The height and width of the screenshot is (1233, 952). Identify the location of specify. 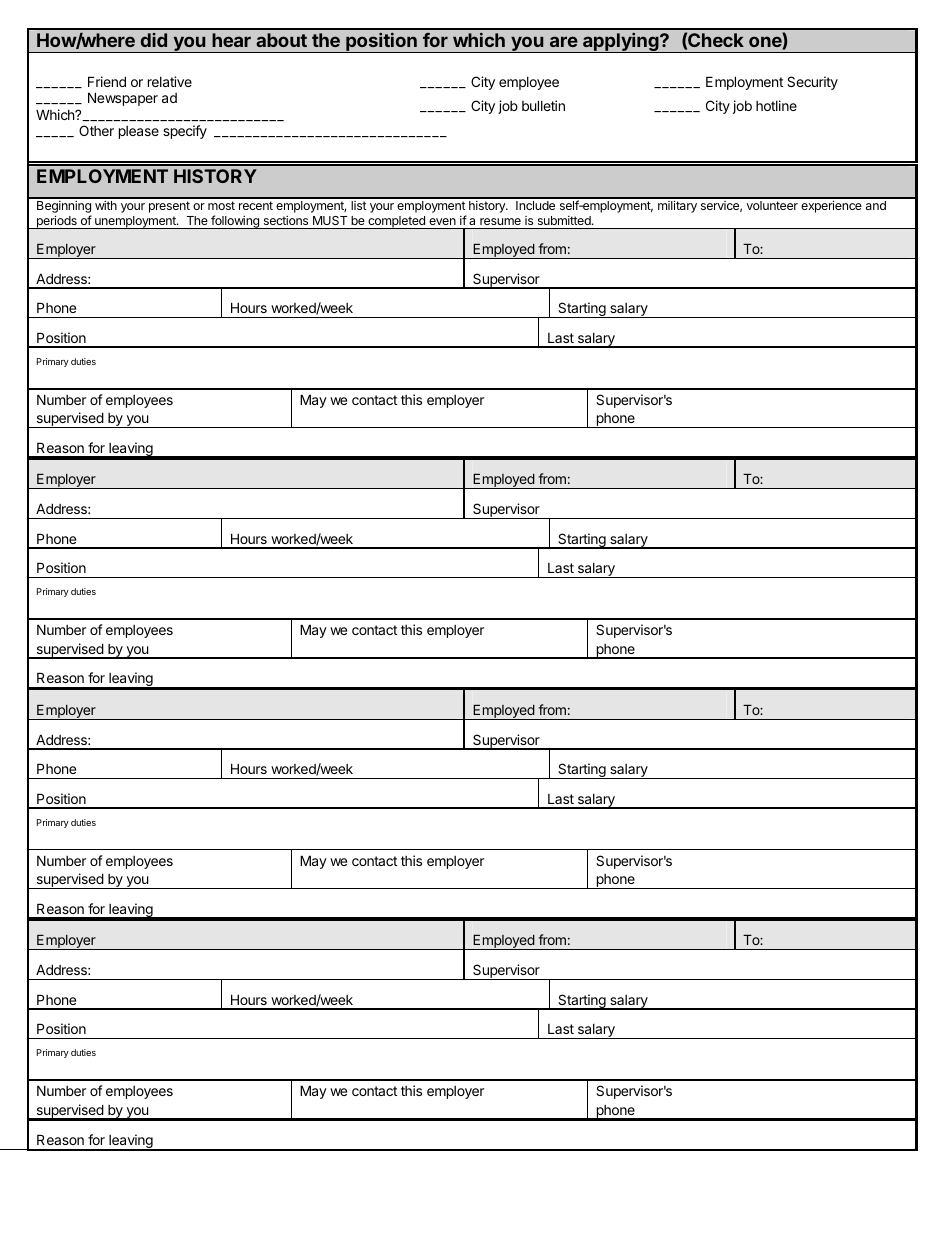
(185, 132).
